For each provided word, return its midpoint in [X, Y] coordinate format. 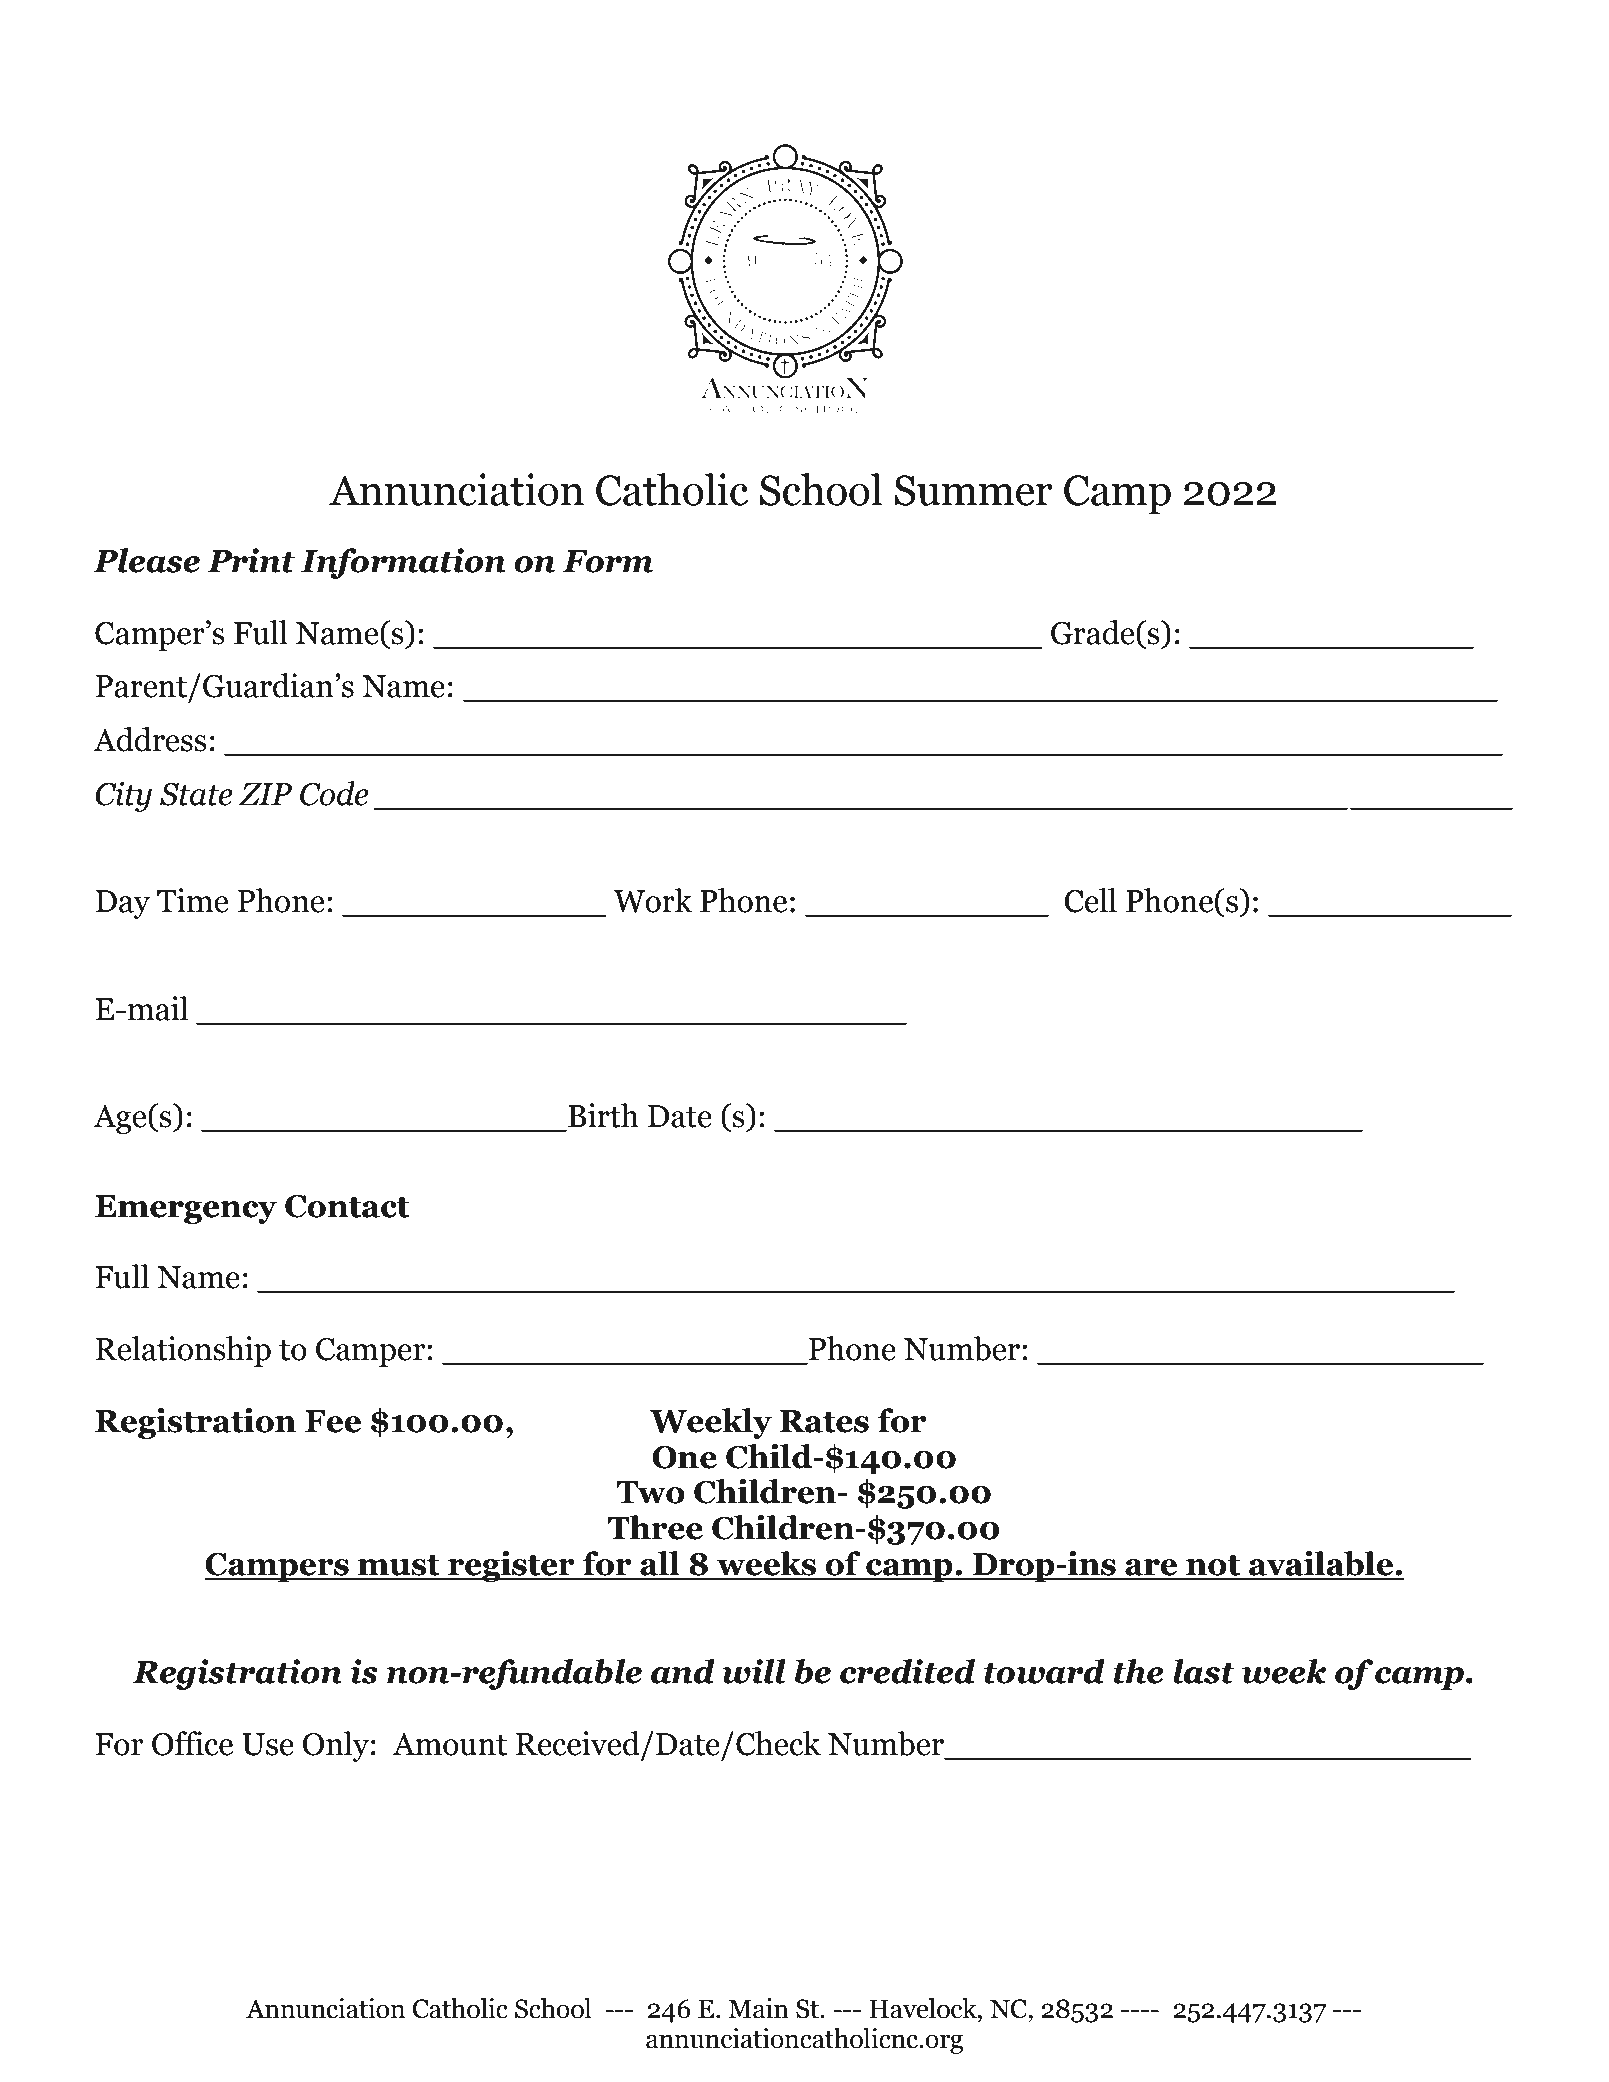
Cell [1090, 900]
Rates [824, 1421]
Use [268, 1744]
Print [251, 560]
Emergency [186, 1209]
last [1204, 1671]
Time [192, 900]
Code [334, 793]
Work [653, 900]
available [1321, 1565]
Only [335, 1746]
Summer [973, 490]
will [754, 1671]
